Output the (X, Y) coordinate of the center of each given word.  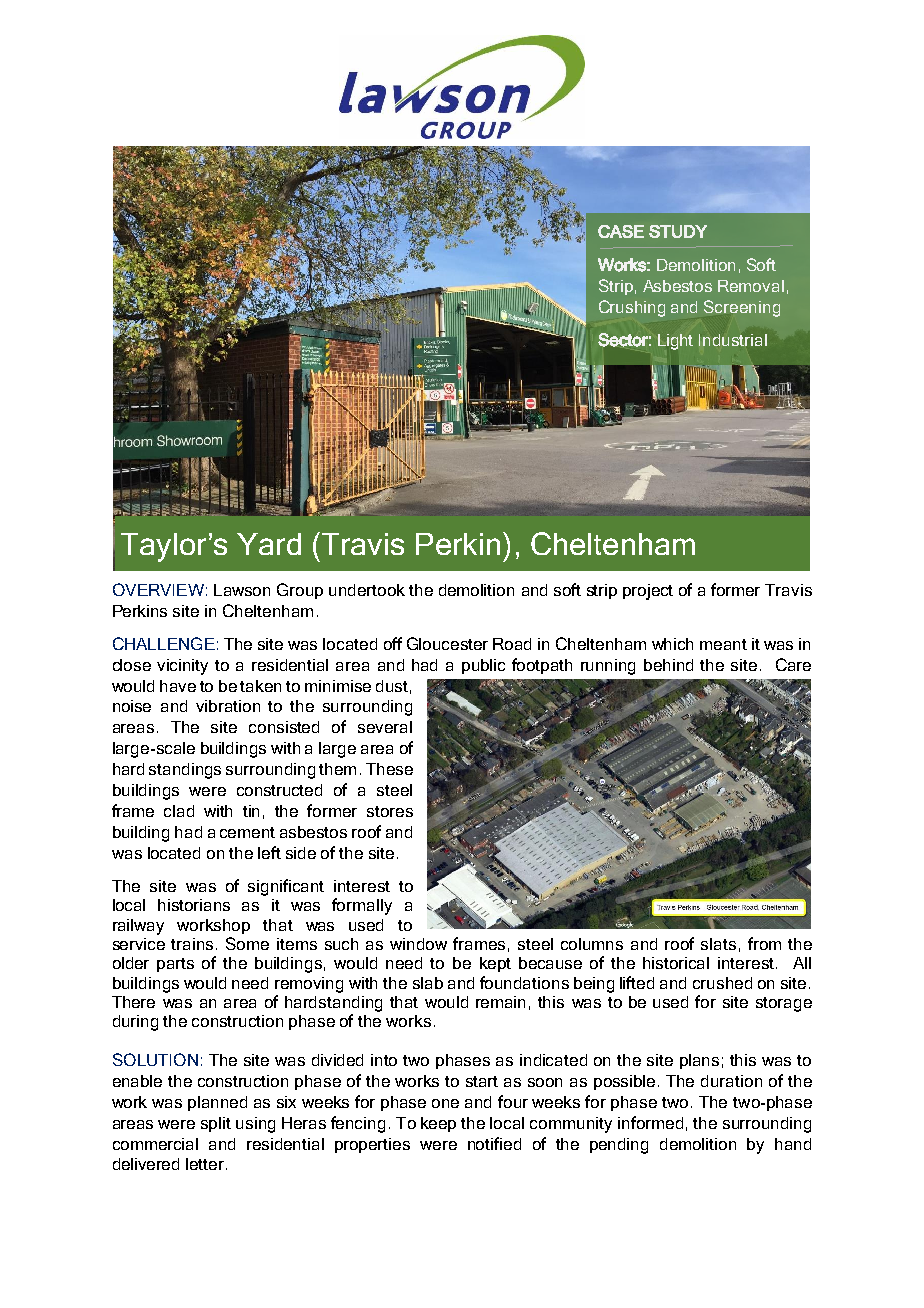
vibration (228, 706)
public (483, 666)
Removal (751, 286)
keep (438, 1124)
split (216, 1124)
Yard (269, 544)
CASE (621, 231)
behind (668, 665)
